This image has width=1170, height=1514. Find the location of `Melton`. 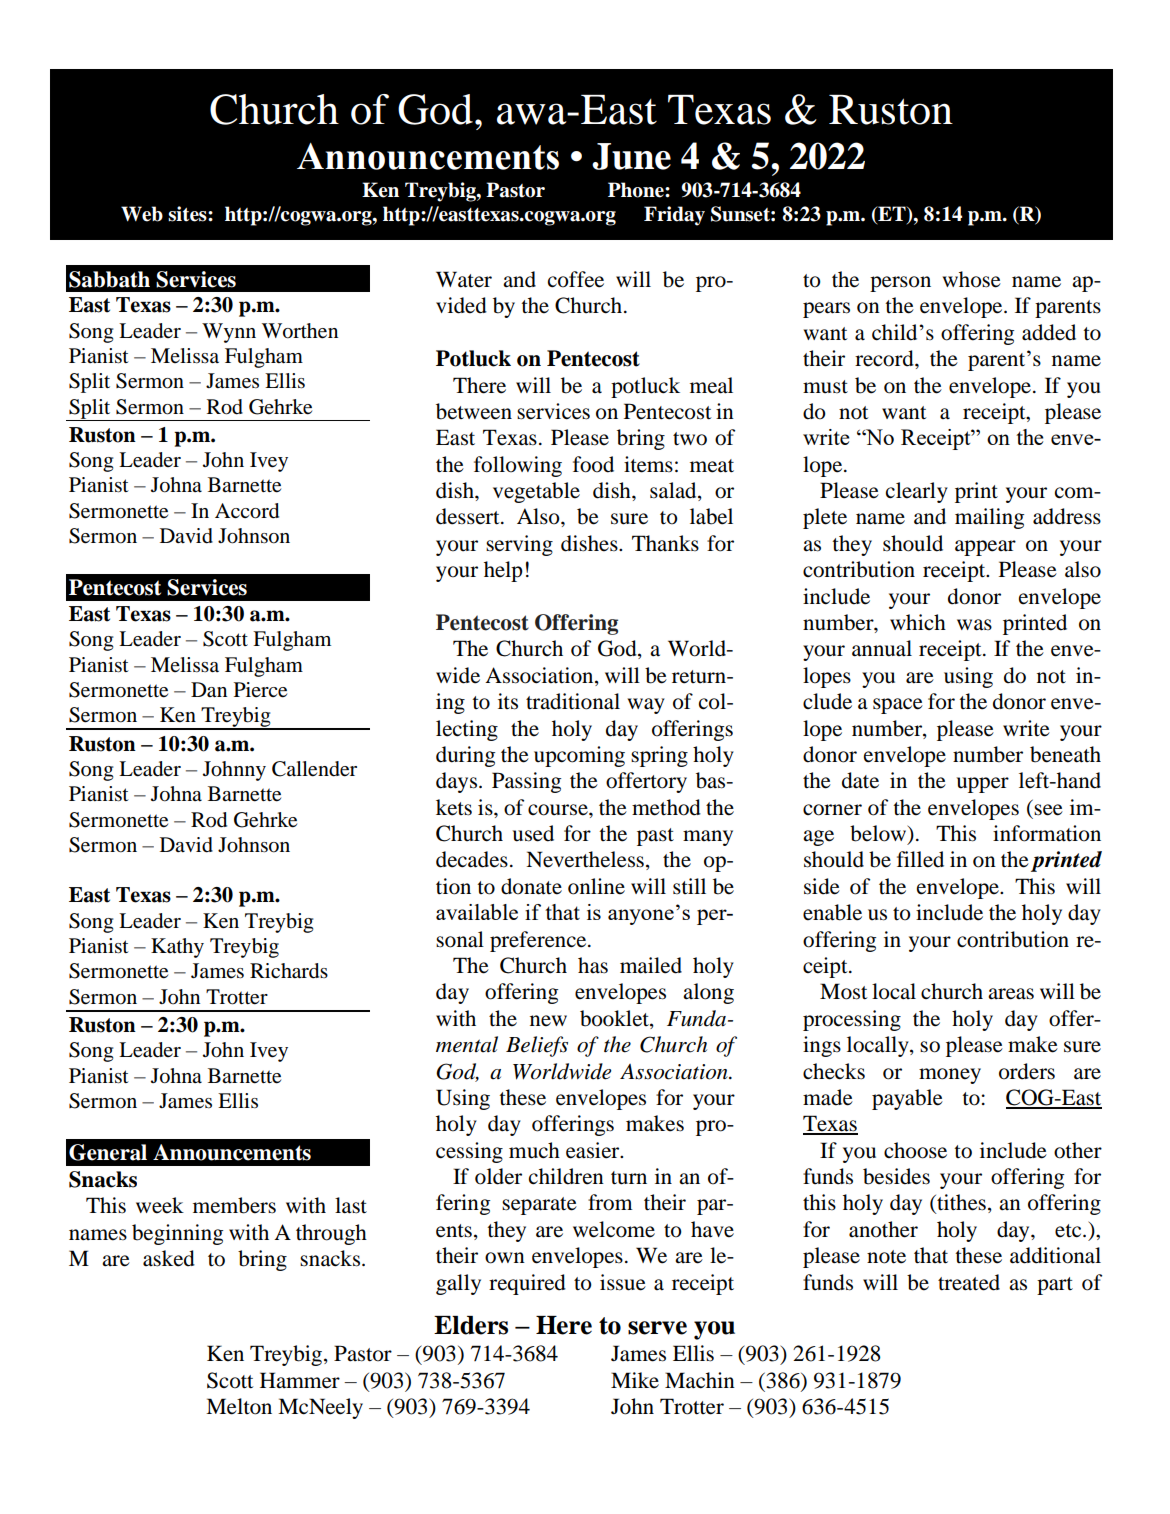

Melton is located at coordinates (239, 1406).
